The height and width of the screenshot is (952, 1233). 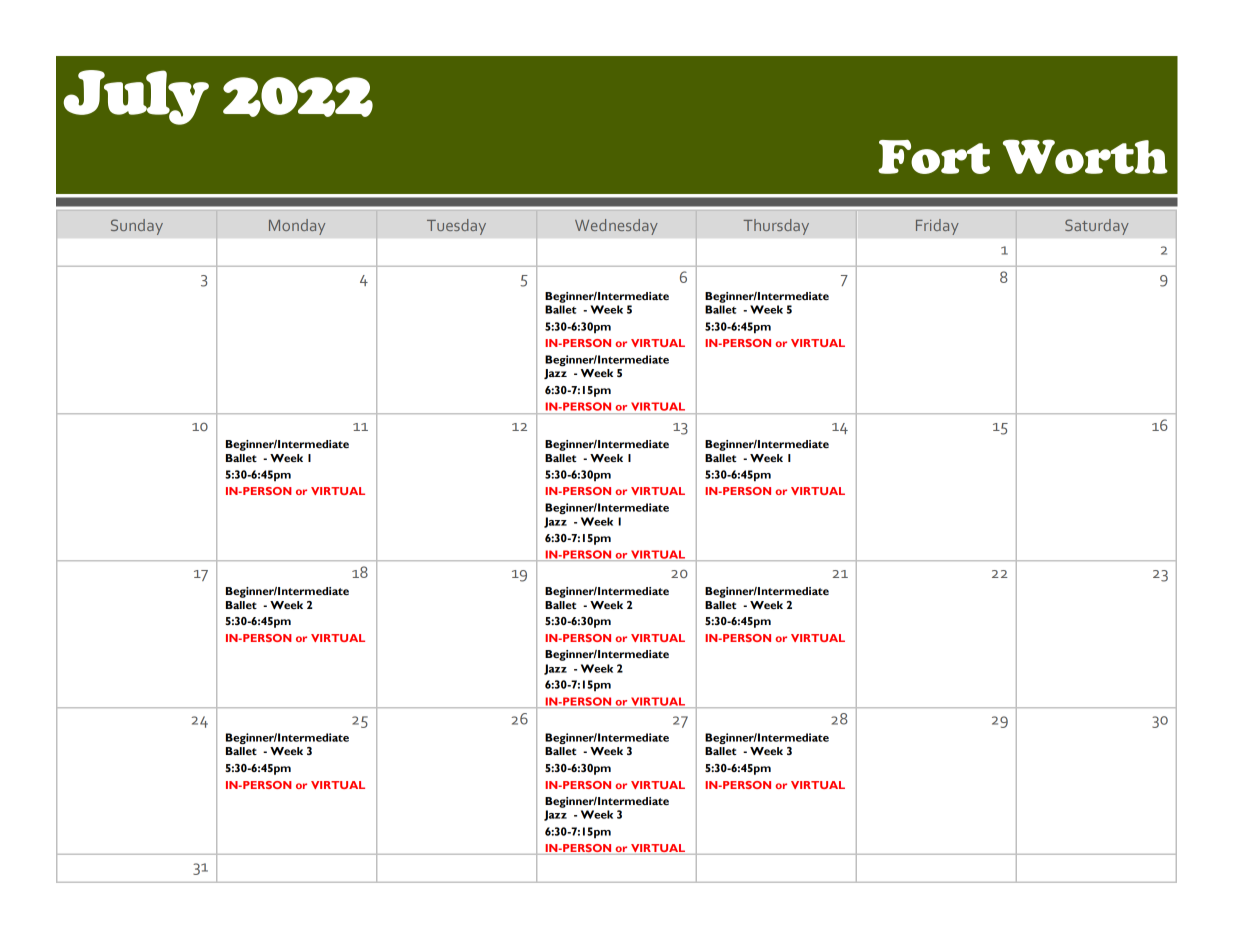 What do you see at coordinates (937, 227) in the screenshot?
I see `Friday` at bounding box center [937, 227].
